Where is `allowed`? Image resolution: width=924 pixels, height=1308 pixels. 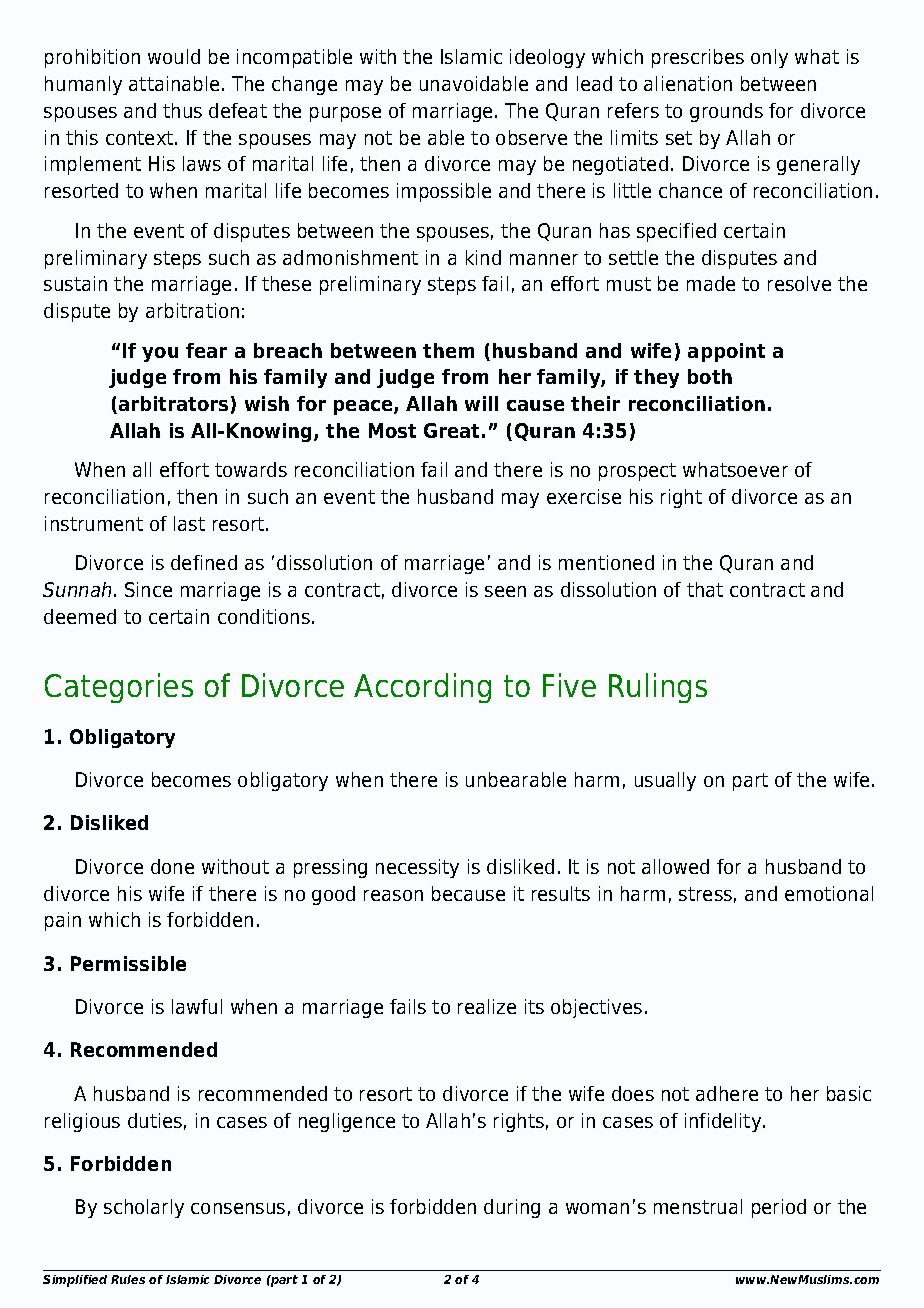
allowed is located at coordinates (675, 866).
